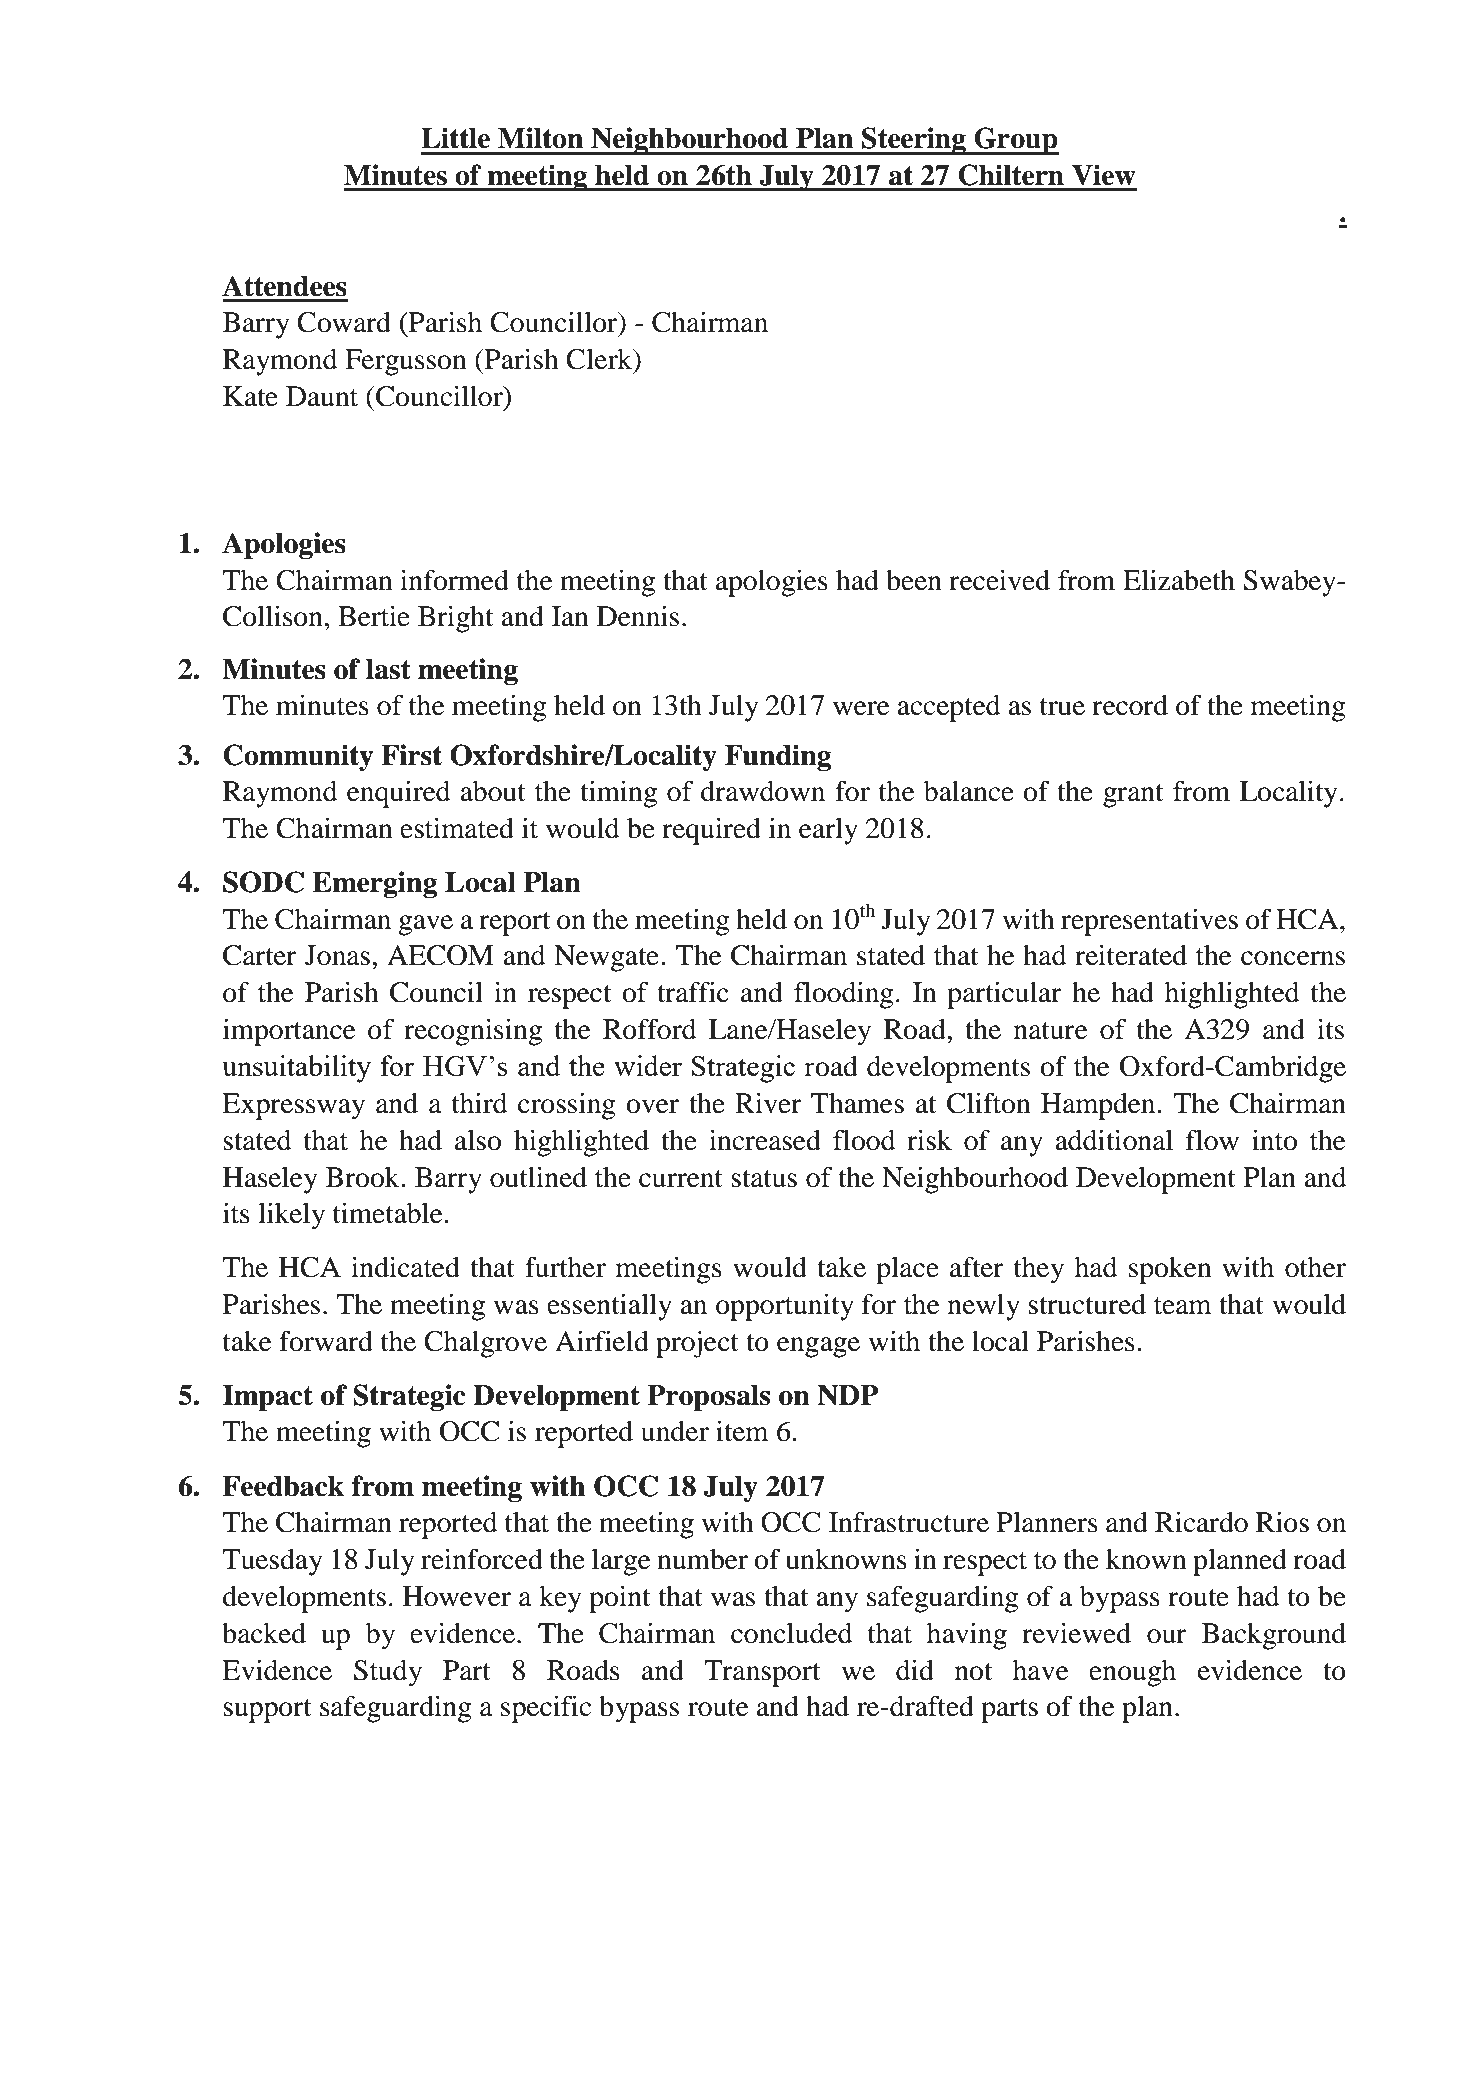 This screenshot has width=1472, height=2082. What do you see at coordinates (768, 1103) in the screenshot?
I see `River` at bounding box center [768, 1103].
